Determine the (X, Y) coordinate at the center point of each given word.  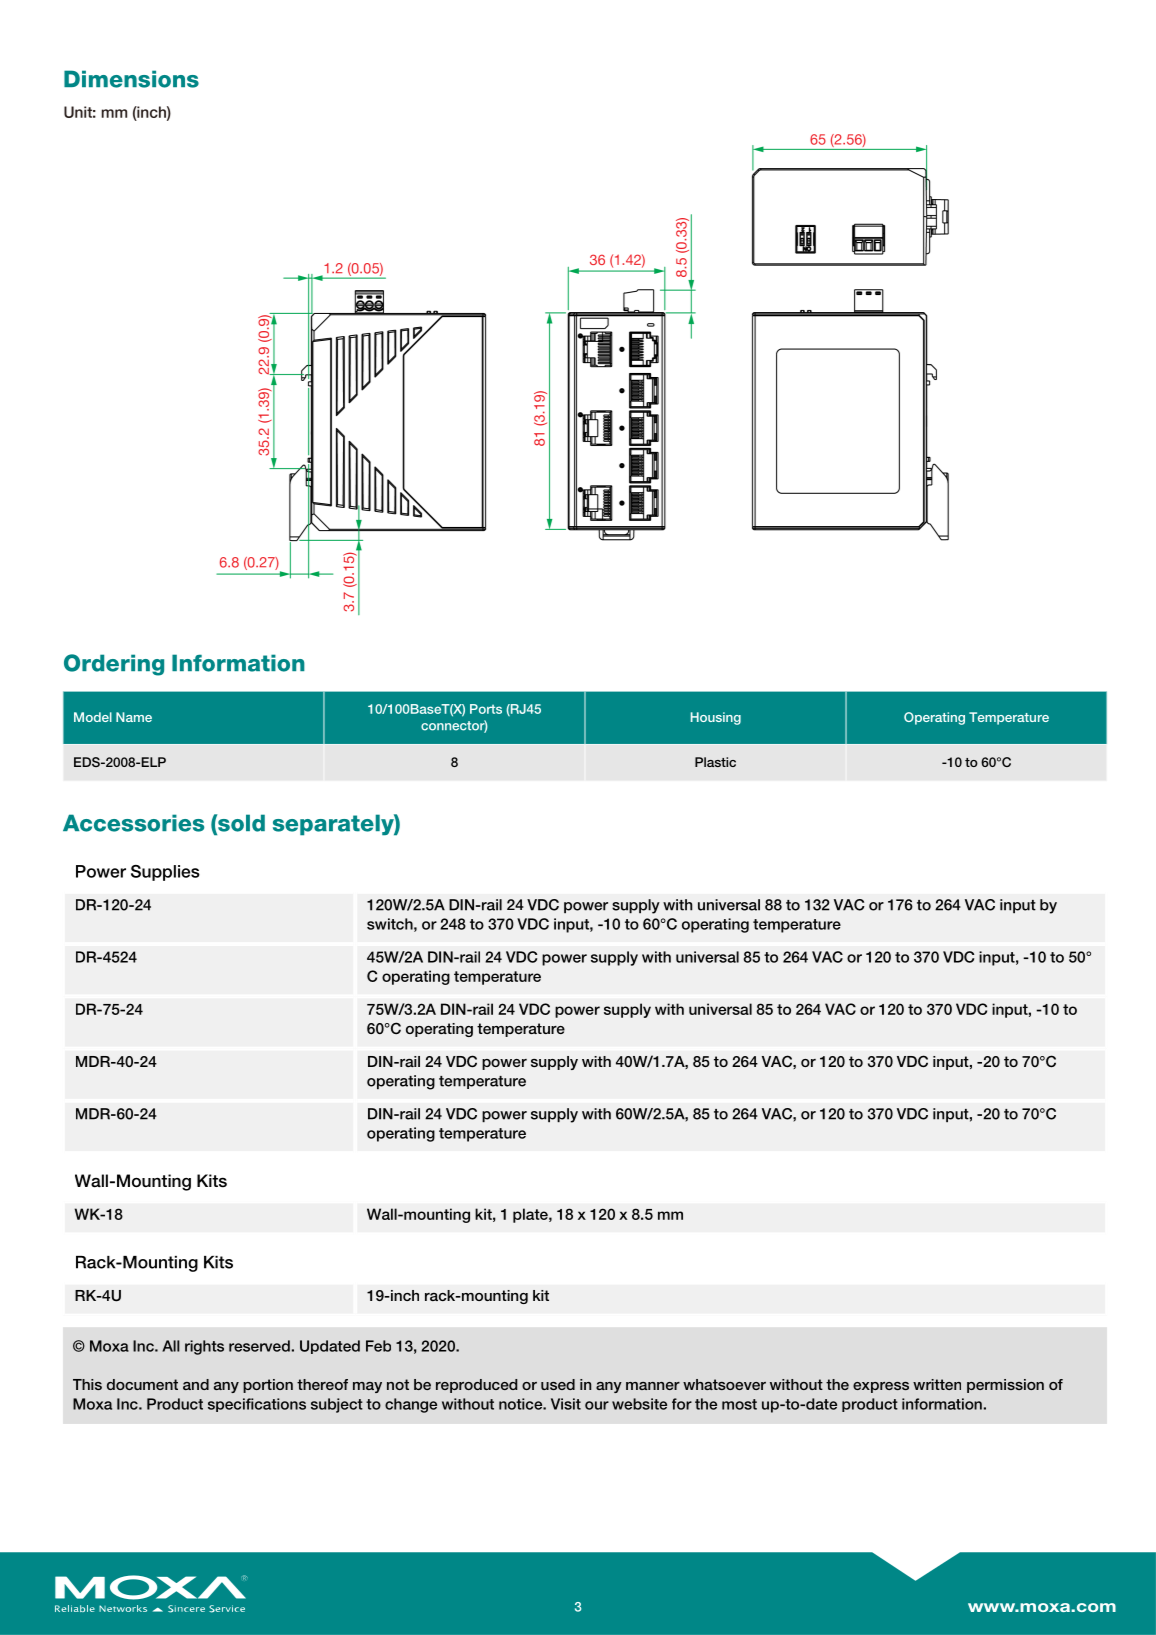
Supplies (165, 873)
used (558, 1384)
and (196, 1384)
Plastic (715, 762)
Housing (716, 718)
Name (134, 717)
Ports (486, 709)
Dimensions (131, 79)
